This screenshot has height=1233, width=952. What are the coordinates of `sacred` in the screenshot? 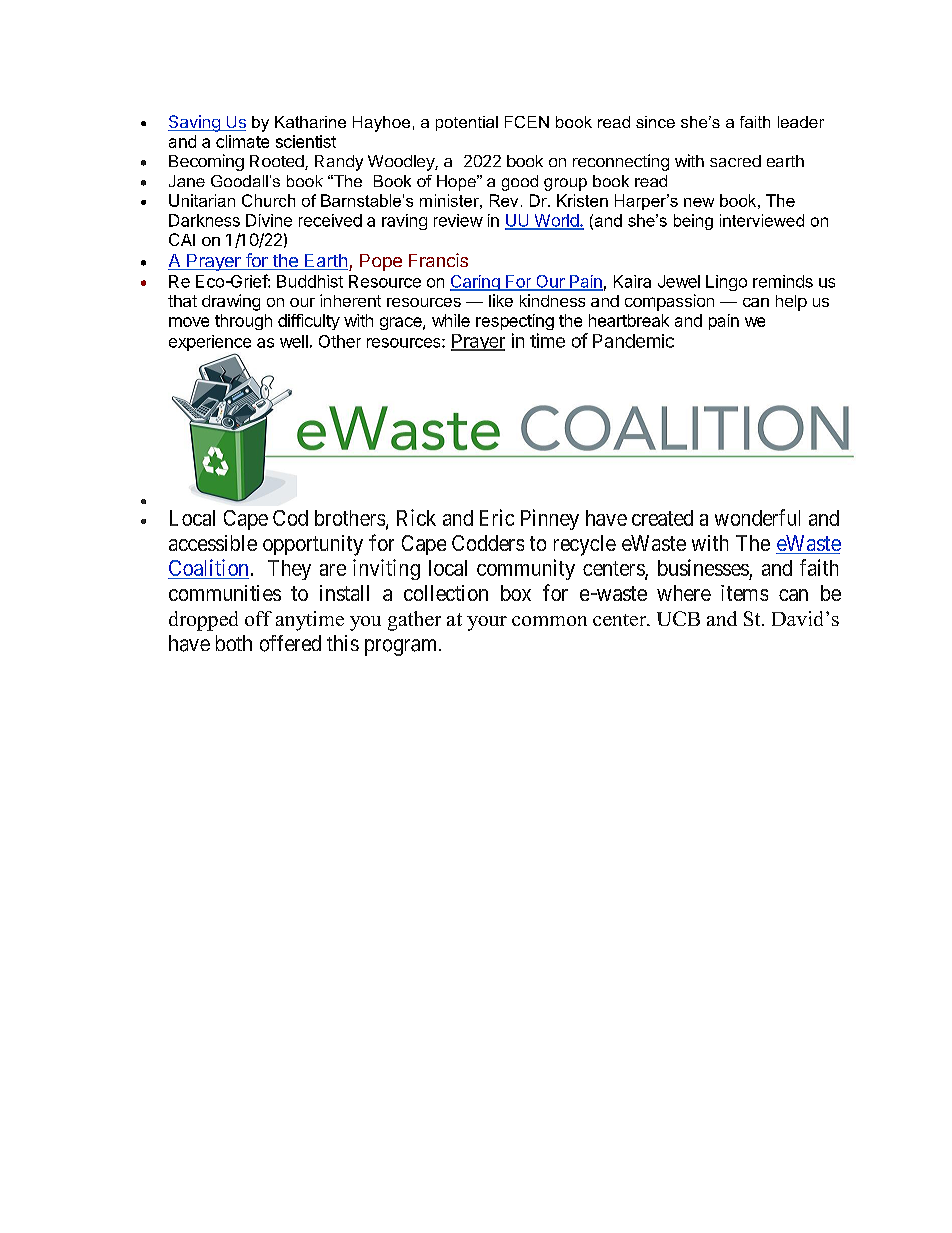 It's located at (735, 161).
